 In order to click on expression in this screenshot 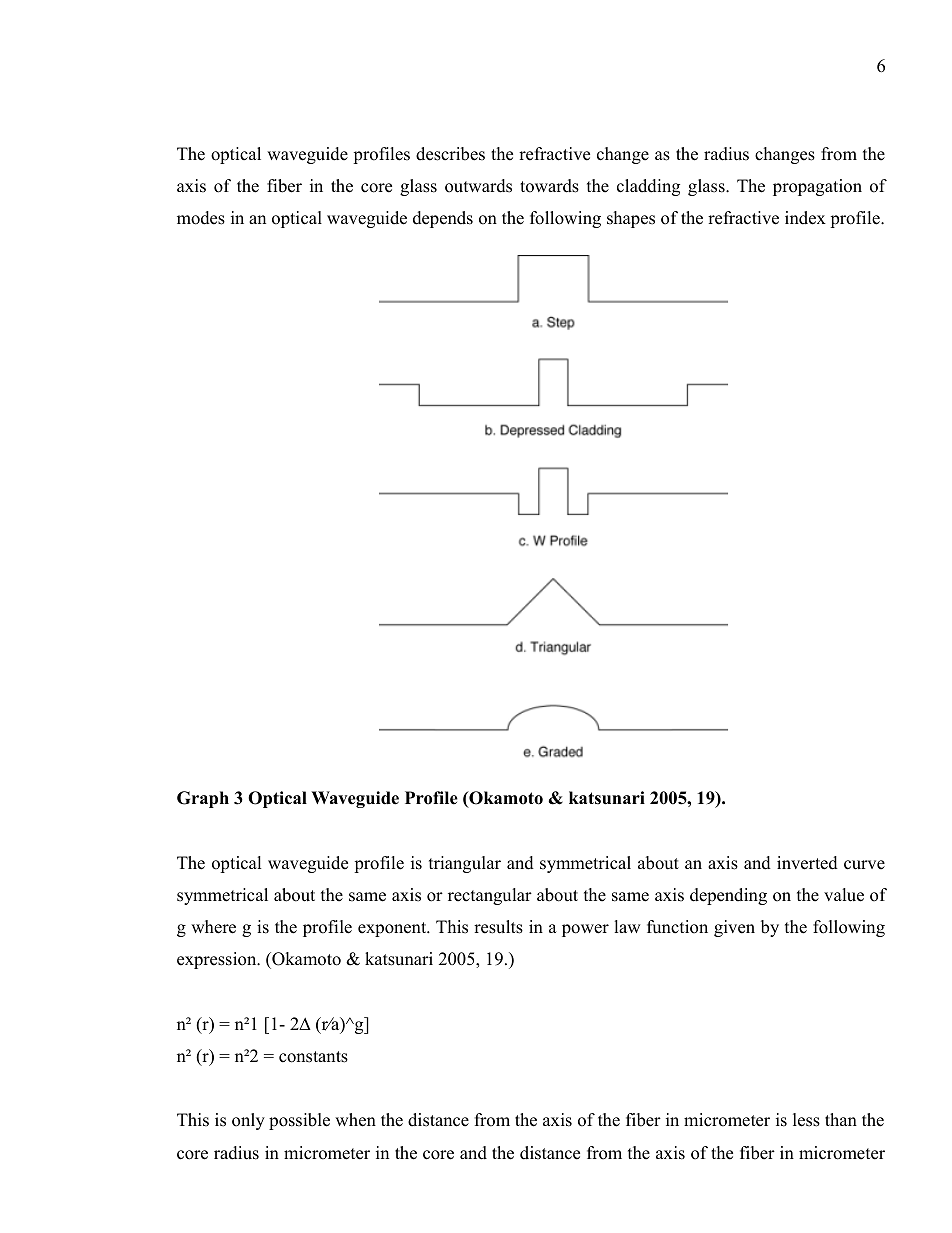, I will do `click(218, 960)`.
